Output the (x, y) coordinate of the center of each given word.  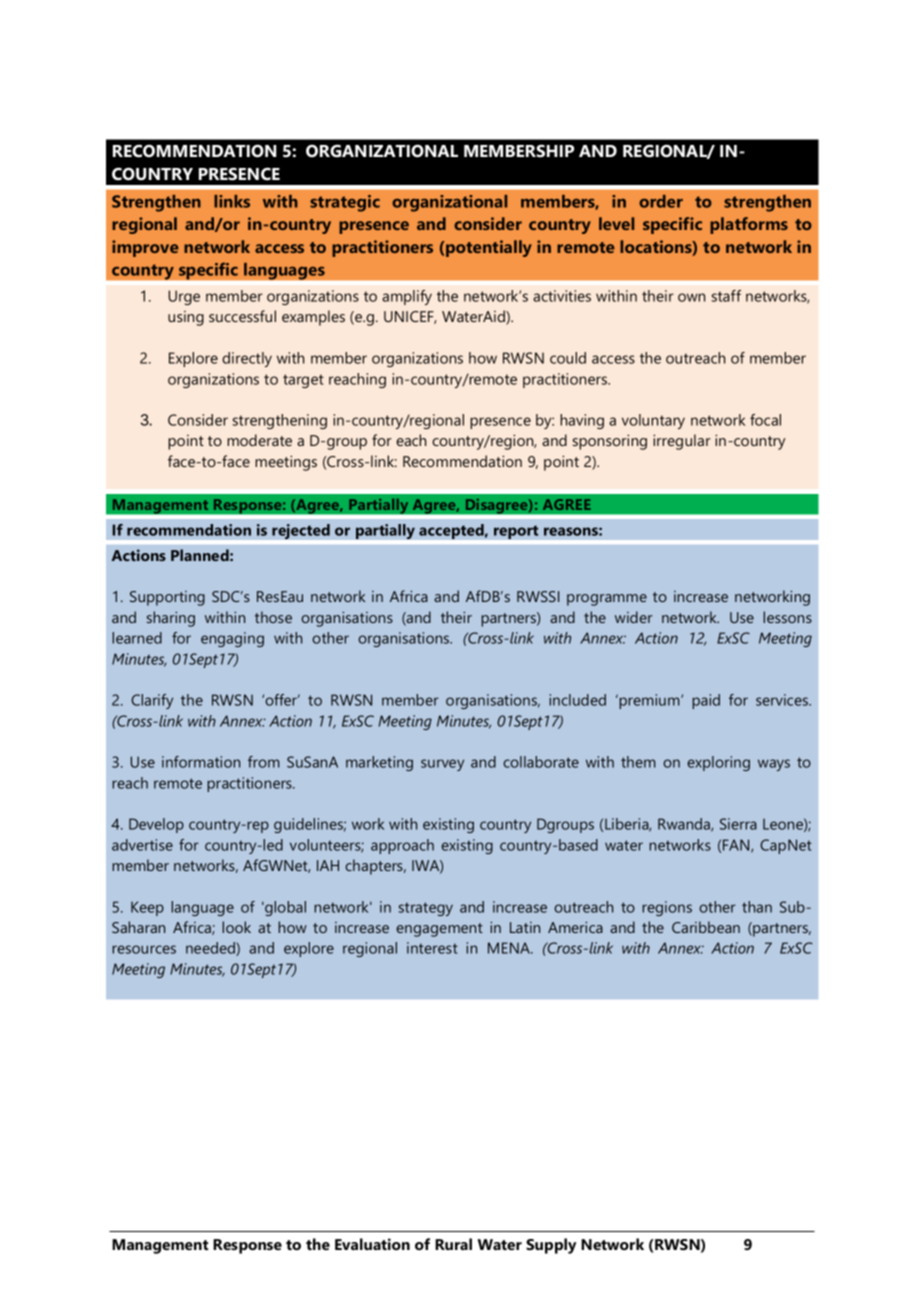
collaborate (541, 762)
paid (706, 701)
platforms (749, 225)
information (201, 762)
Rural (453, 1244)
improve (145, 248)
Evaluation (372, 1244)
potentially (489, 248)
